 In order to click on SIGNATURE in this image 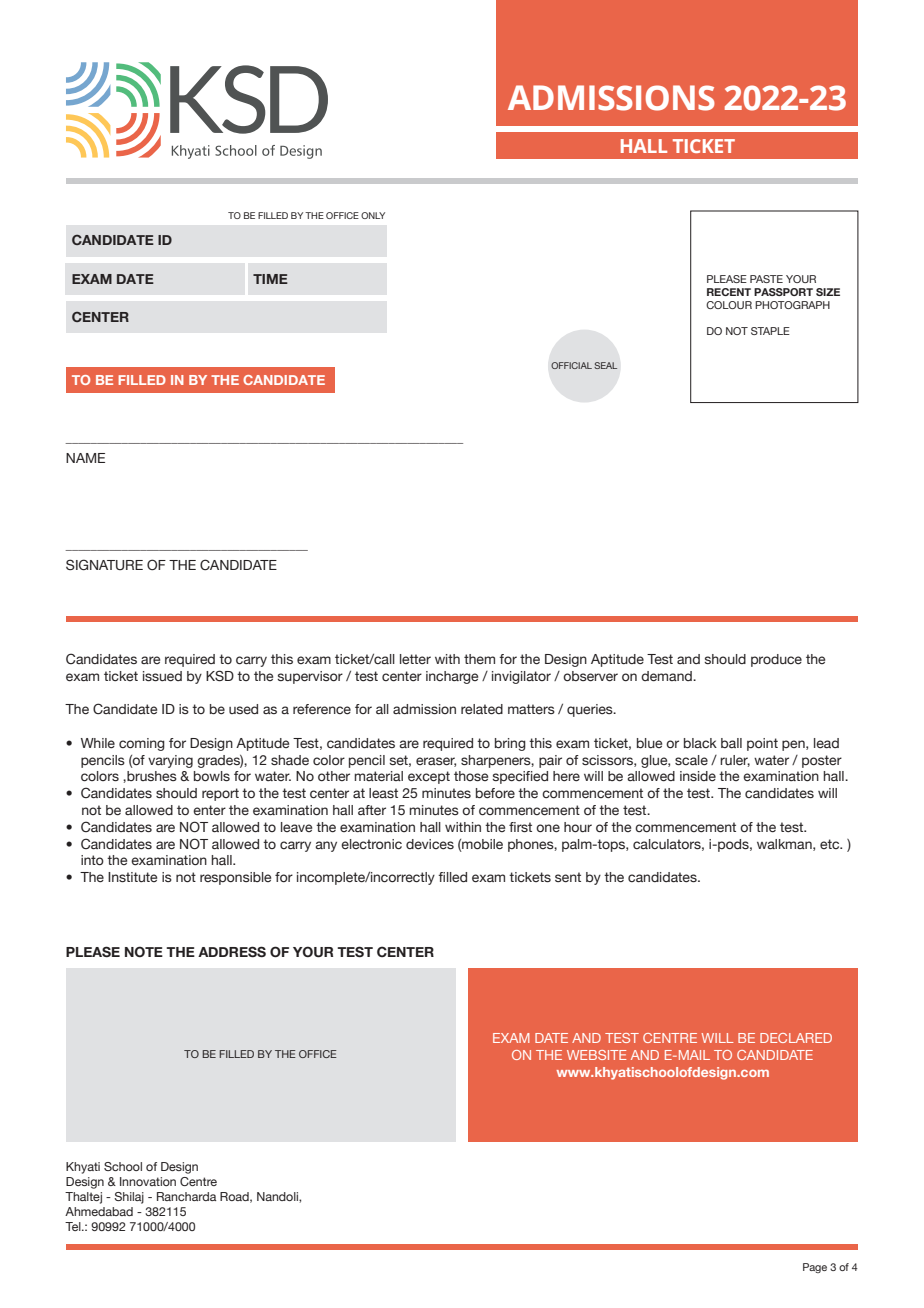, I will do `click(104, 564)`.
